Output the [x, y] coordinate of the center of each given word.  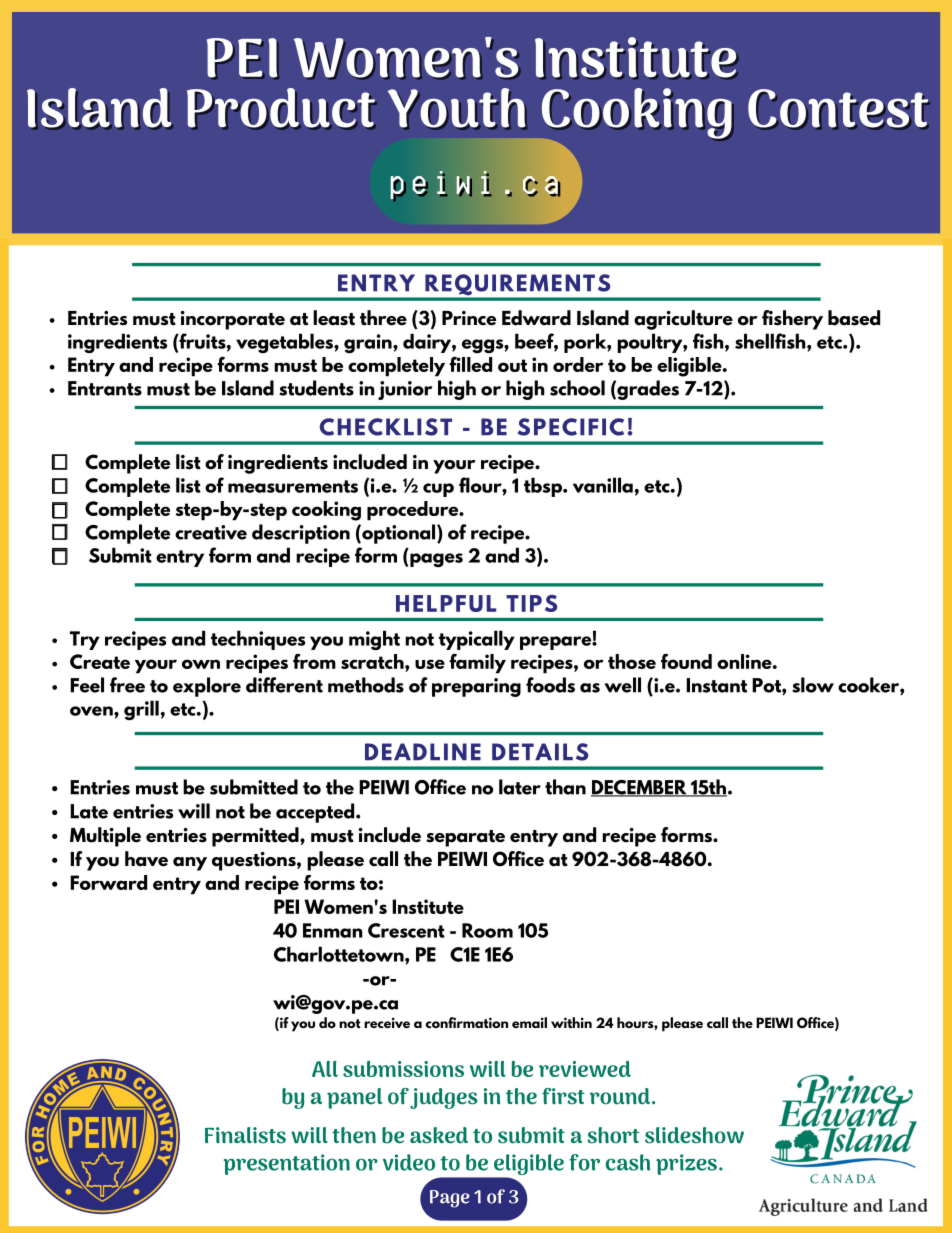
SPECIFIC [570, 427]
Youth [457, 109]
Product [282, 109]
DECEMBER [640, 788]
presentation [286, 1164]
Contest [839, 109]
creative [211, 532]
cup [438, 490]
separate [465, 838]
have [146, 859]
